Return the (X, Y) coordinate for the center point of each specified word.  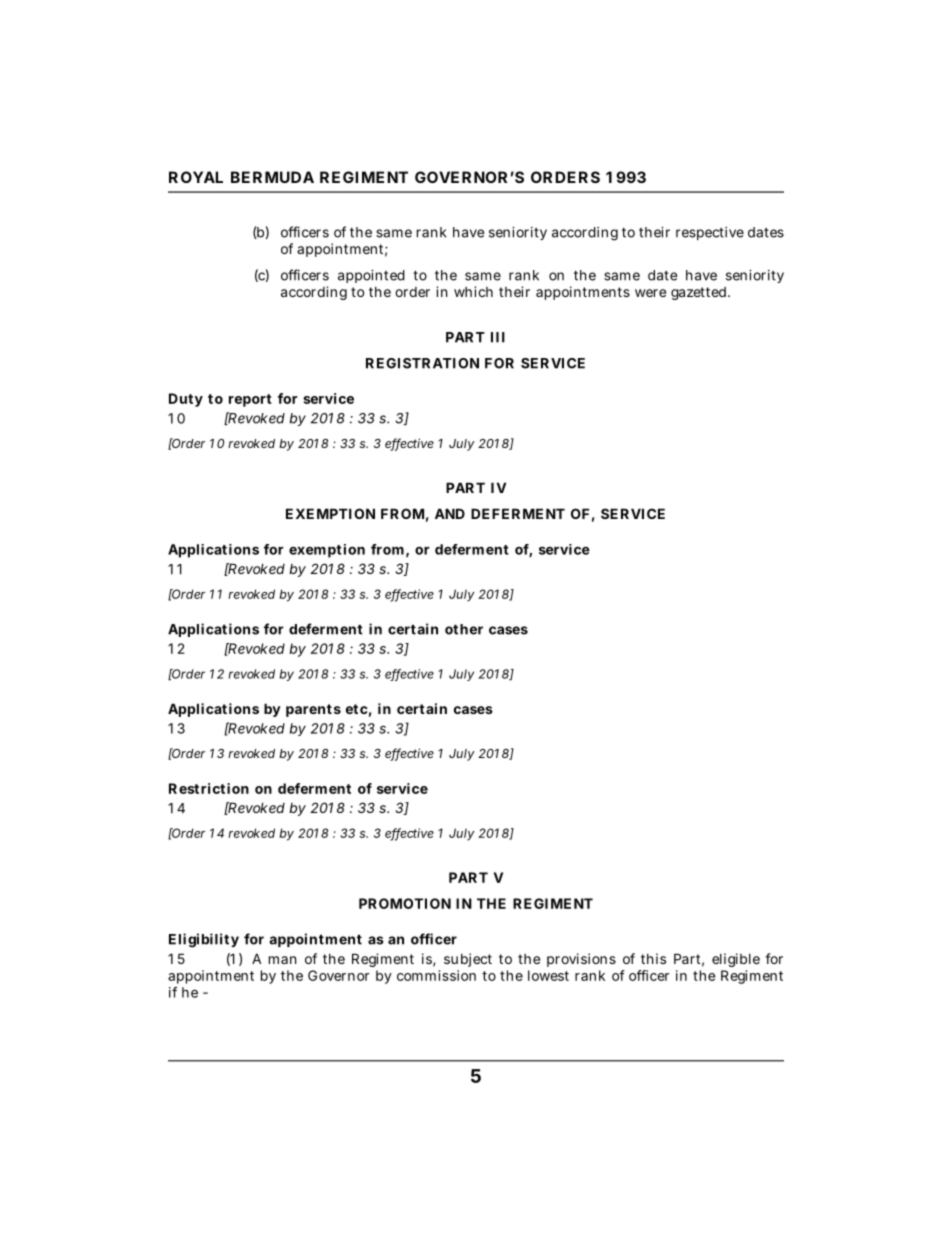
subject (468, 960)
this (653, 958)
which (473, 291)
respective (710, 233)
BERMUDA (272, 177)
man (282, 960)
